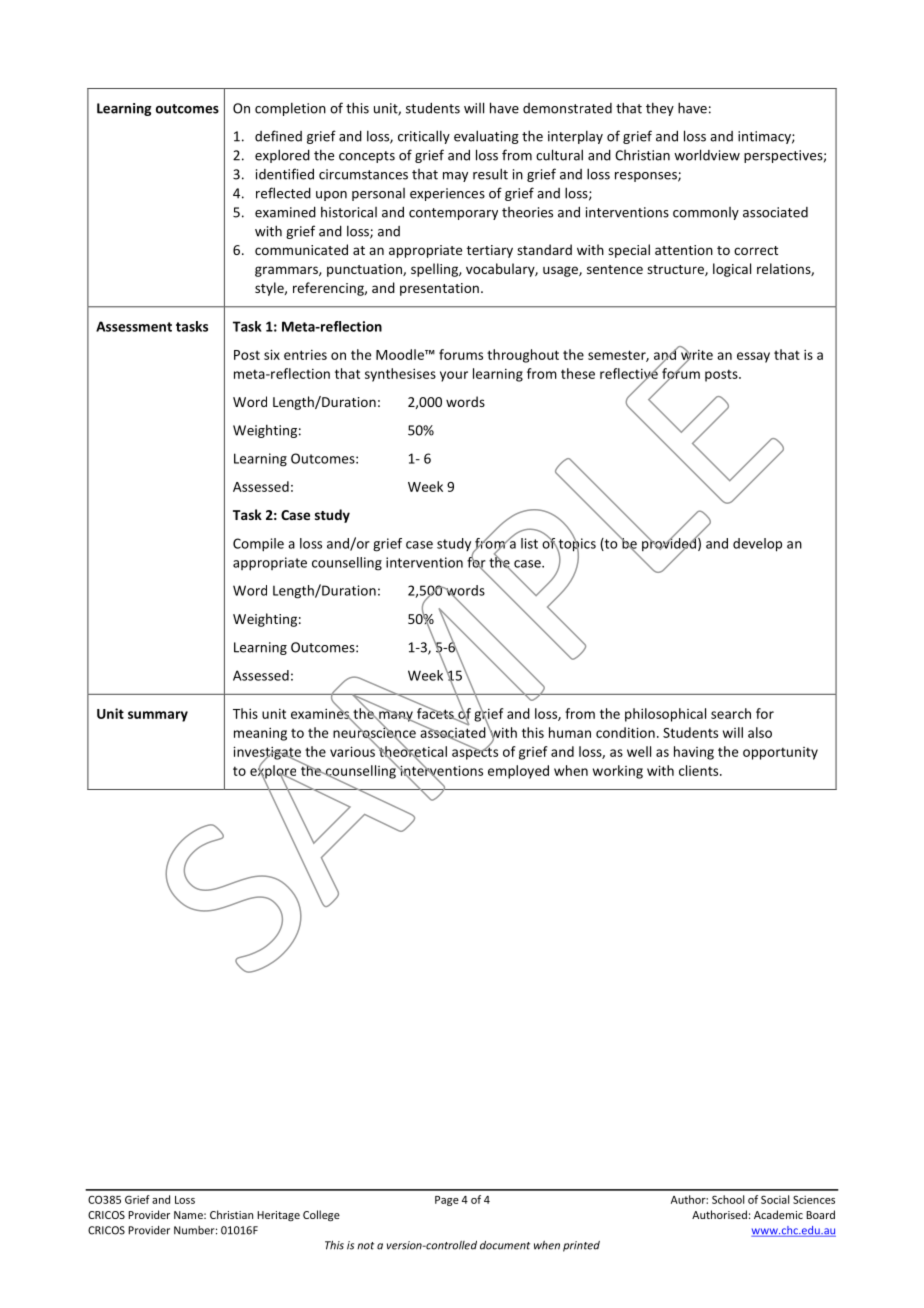  What do you see at coordinates (267, 754) in the page?
I see `investigate` at bounding box center [267, 754].
